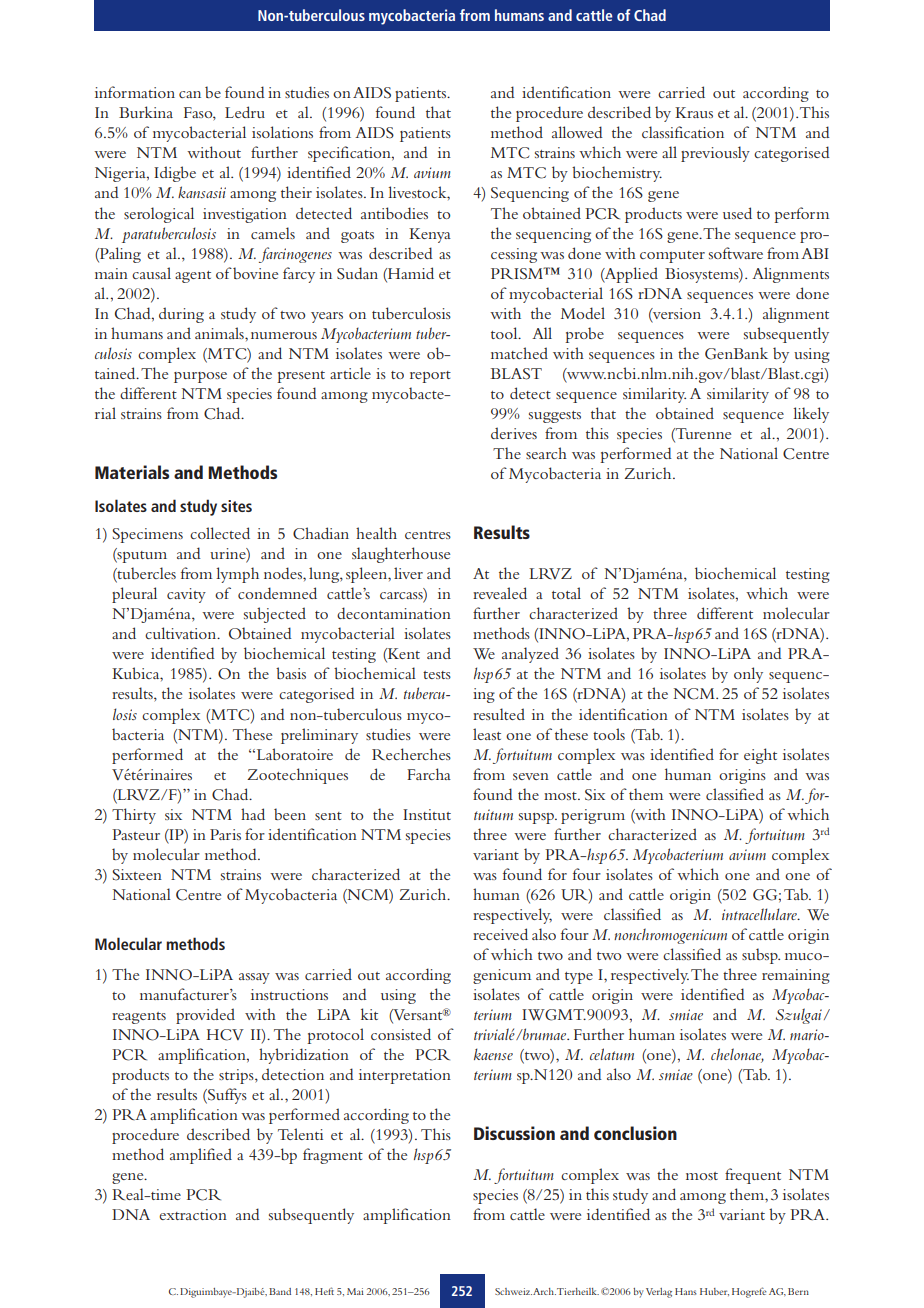 The image size is (924, 1308). What do you see at coordinates (761, 956) in the image?
I see `subsp` at bounding box center [761, 956].
